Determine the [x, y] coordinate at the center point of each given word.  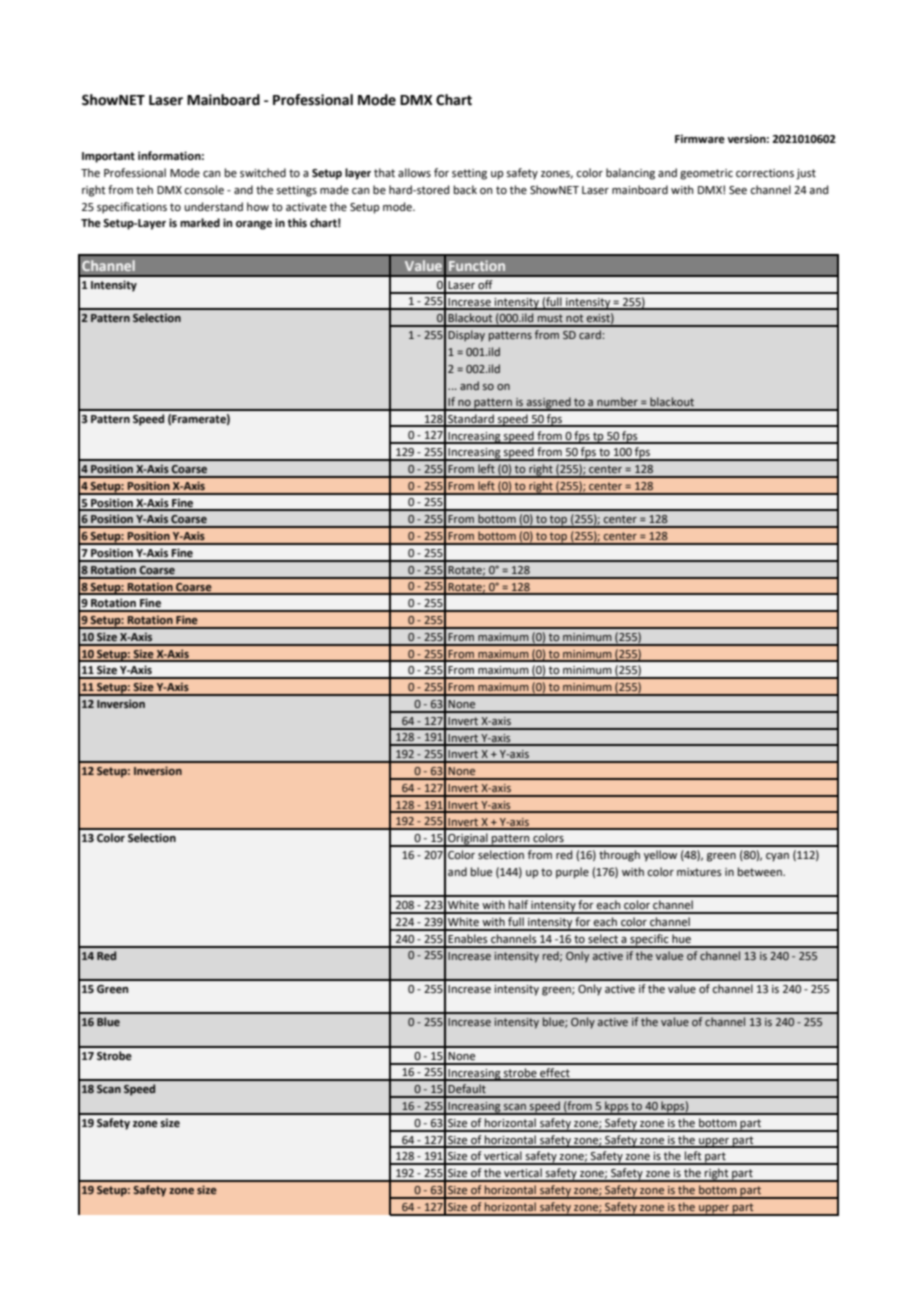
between [761, 872]
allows [414, 173]
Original [468, 840]
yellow [660, 856]
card [591, 334]
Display [466, 336]
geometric [706, 174]
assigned [549, 404]
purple [572, 873]
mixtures [699, 872]
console [204, 190]
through [619, 856]
